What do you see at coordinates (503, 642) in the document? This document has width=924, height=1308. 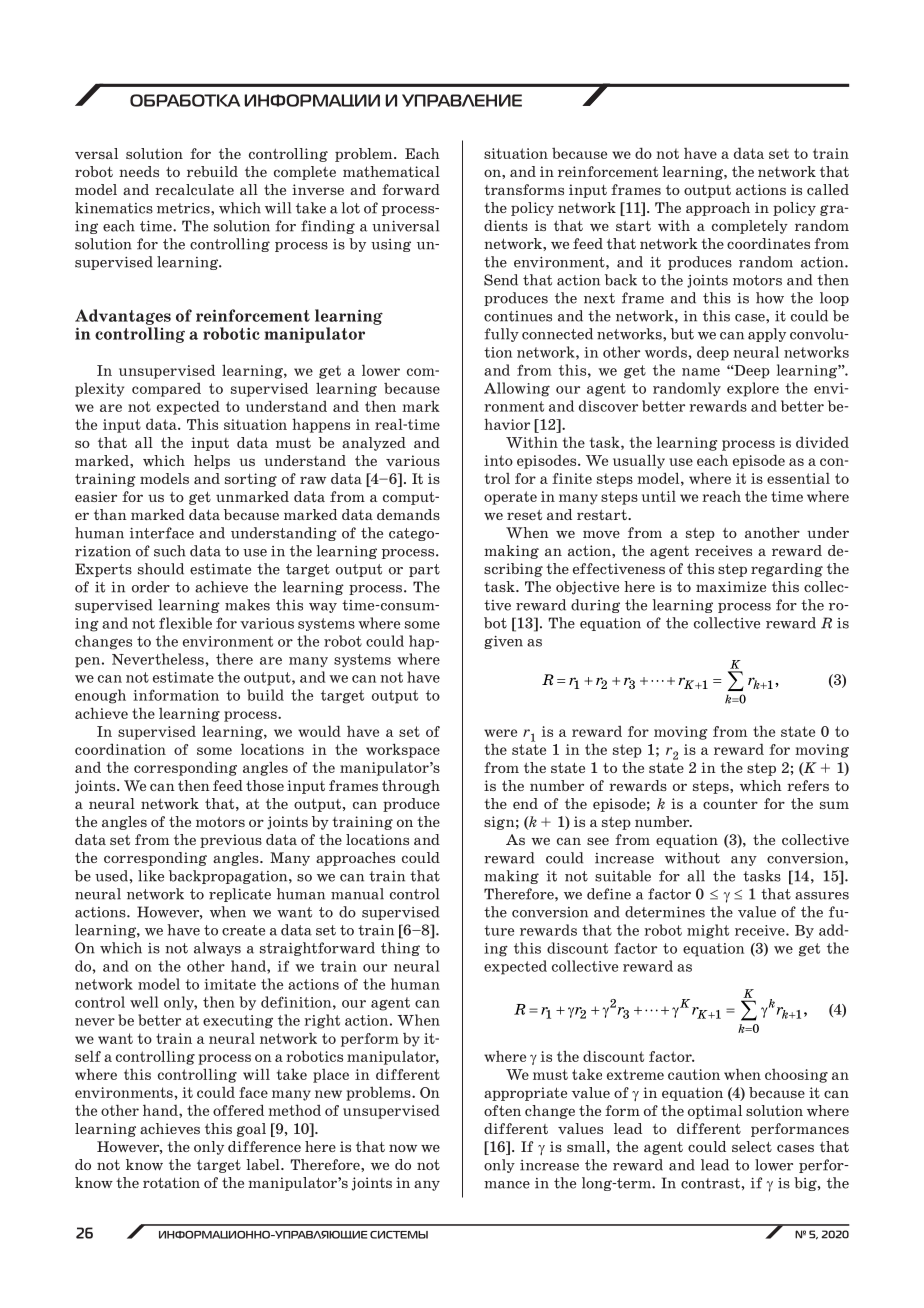 I see `given` at bounding box center [503, 642].
